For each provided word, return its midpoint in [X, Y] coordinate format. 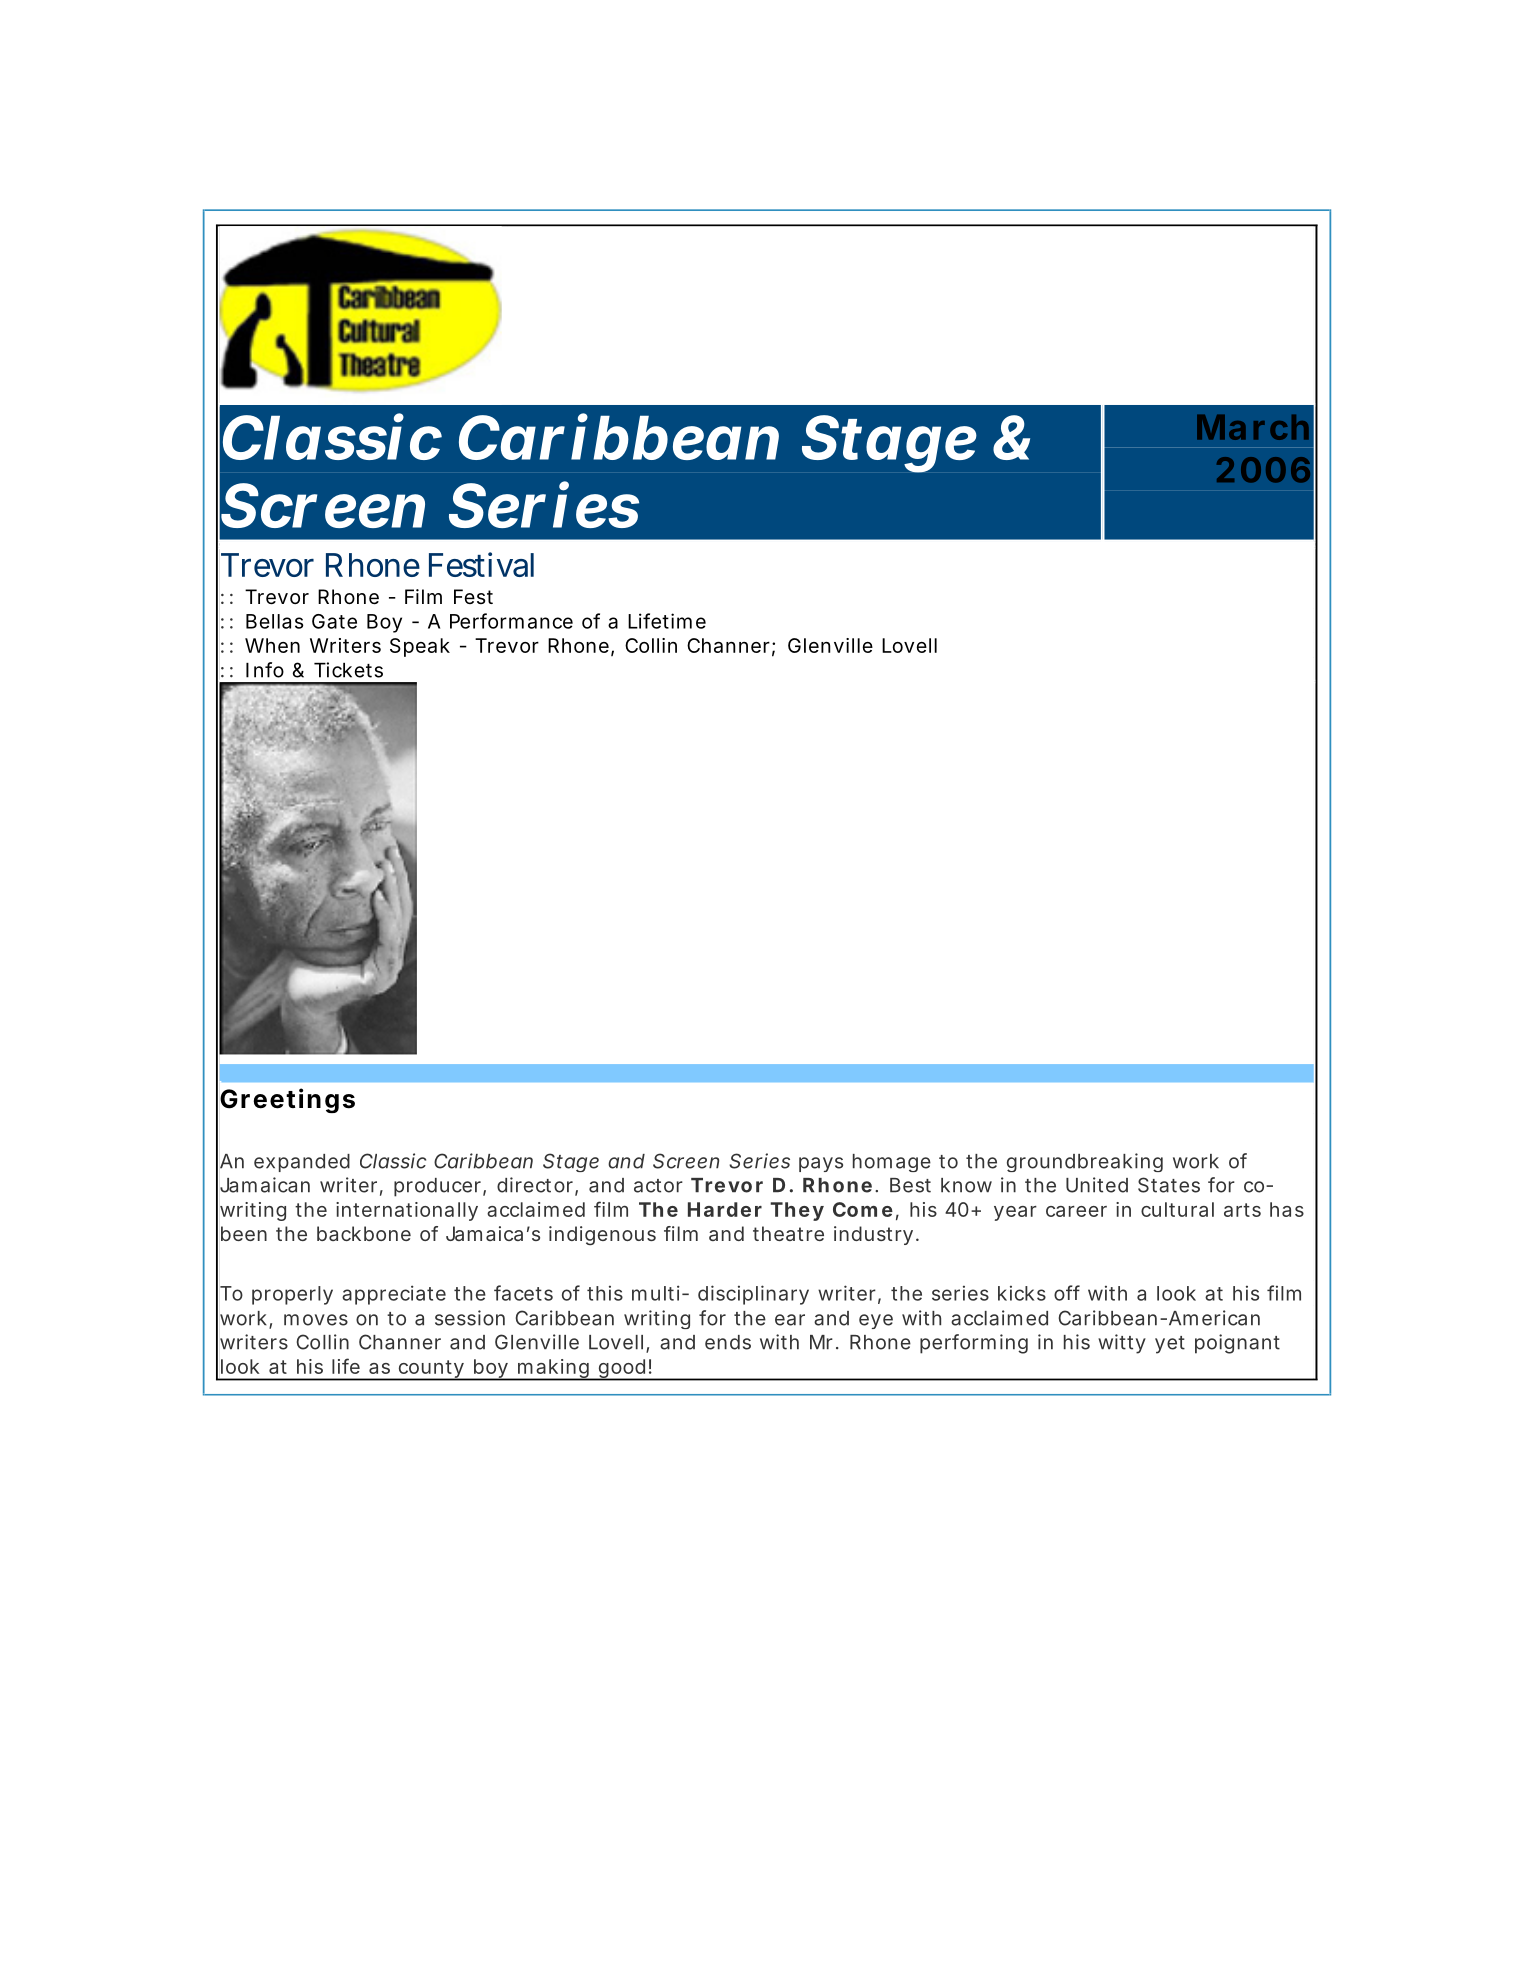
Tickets [348, 670]
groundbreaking [1085, 1162]
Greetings [287, 1100]
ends [728, 1342]
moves [316, 1320]
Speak [420, 647]
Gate [334, 621]
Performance [511, 621]
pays [821, 1164]
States [1169, 1185]
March [1253, 427]
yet [1170, 1345]
